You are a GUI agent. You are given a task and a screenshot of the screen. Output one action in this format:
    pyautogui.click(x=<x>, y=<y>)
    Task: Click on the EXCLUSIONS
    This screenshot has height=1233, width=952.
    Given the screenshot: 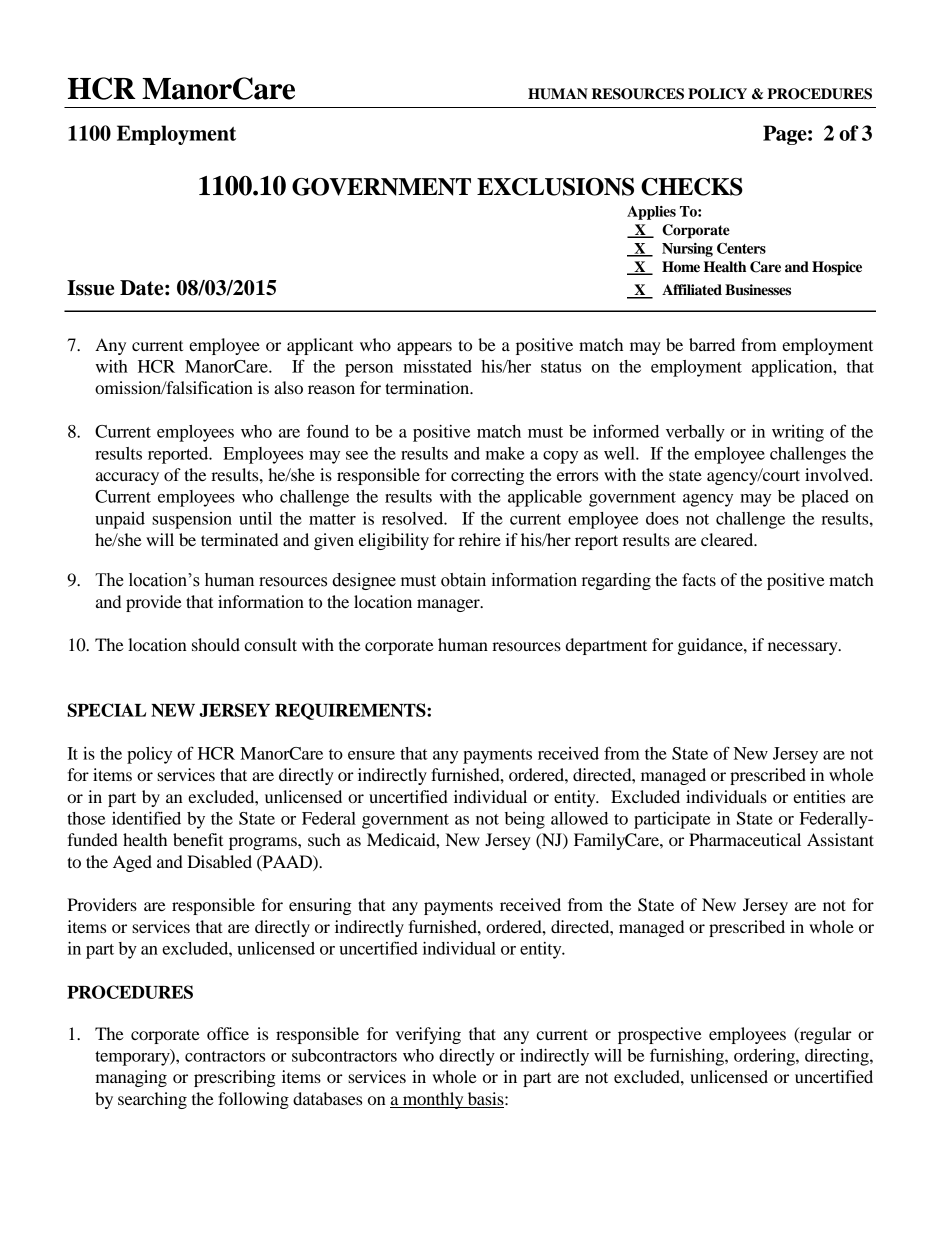 What is the action you would take?
    pyautogui.click(x=555, y=187)
